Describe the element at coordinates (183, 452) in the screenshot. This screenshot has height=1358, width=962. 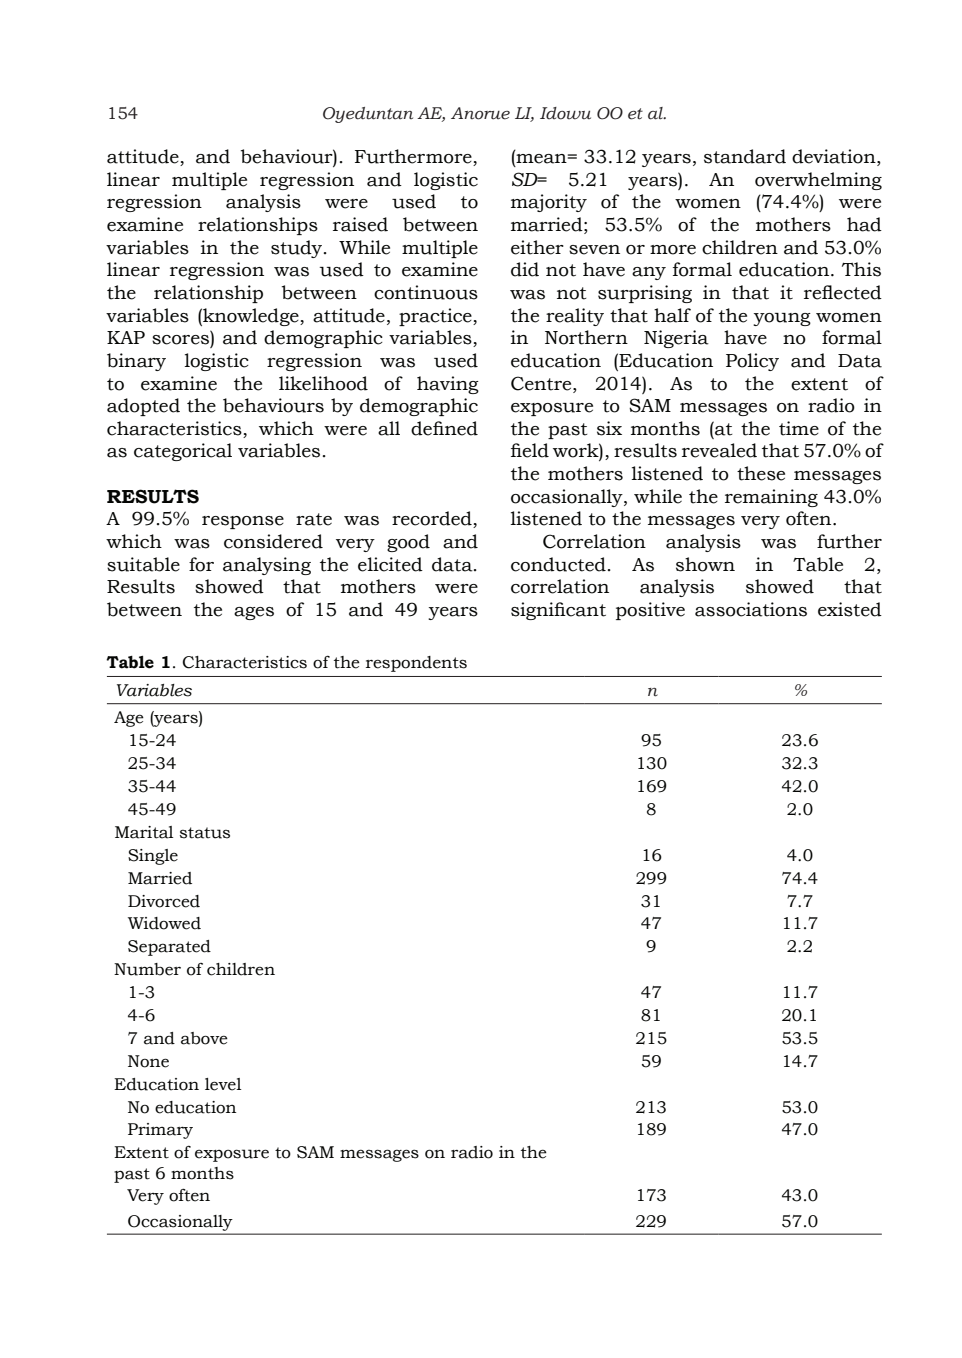
I see `categorical` at that location.
